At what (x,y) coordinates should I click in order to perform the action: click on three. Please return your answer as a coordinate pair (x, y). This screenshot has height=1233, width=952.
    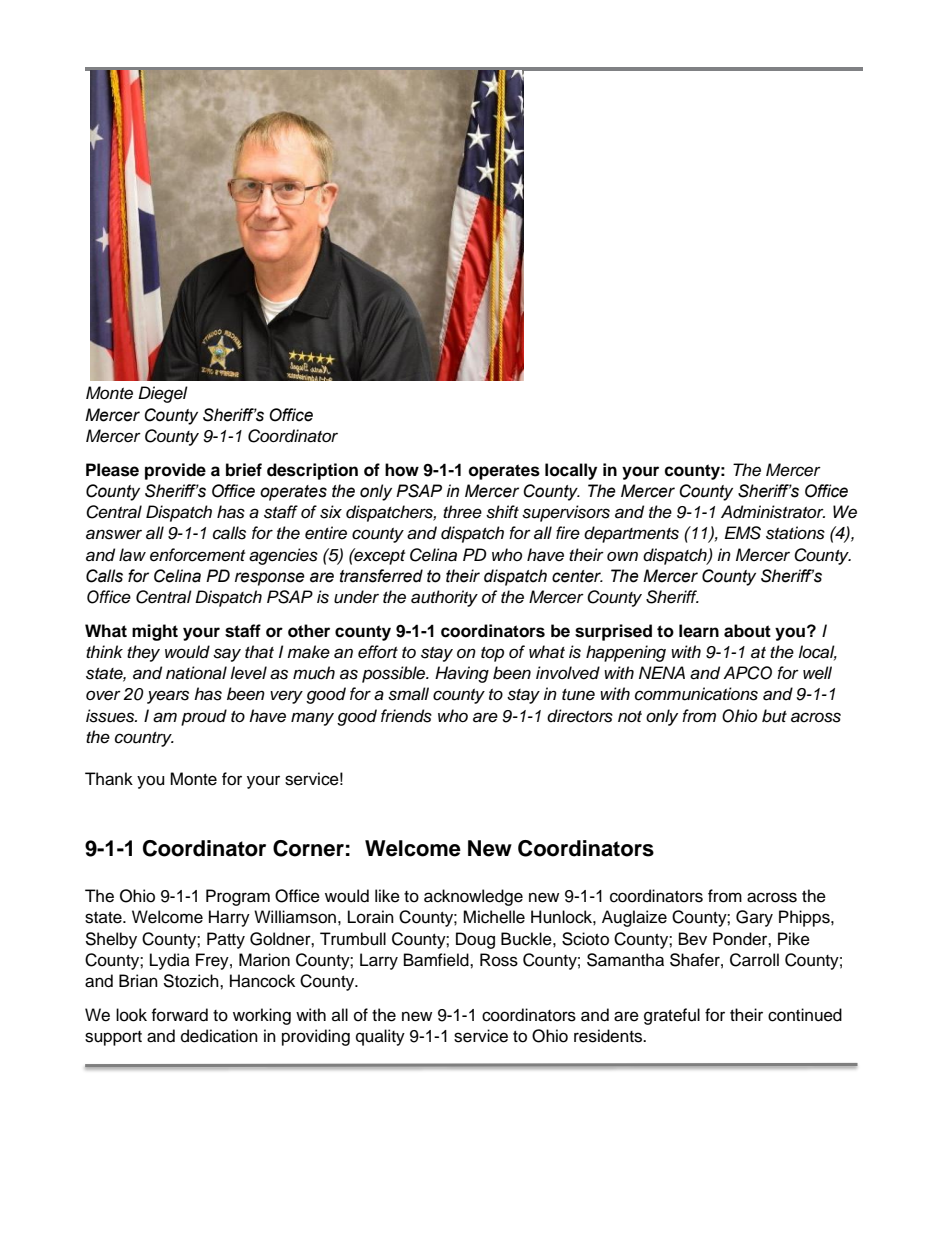
    Looking at the image, I should click on (462, 512).
